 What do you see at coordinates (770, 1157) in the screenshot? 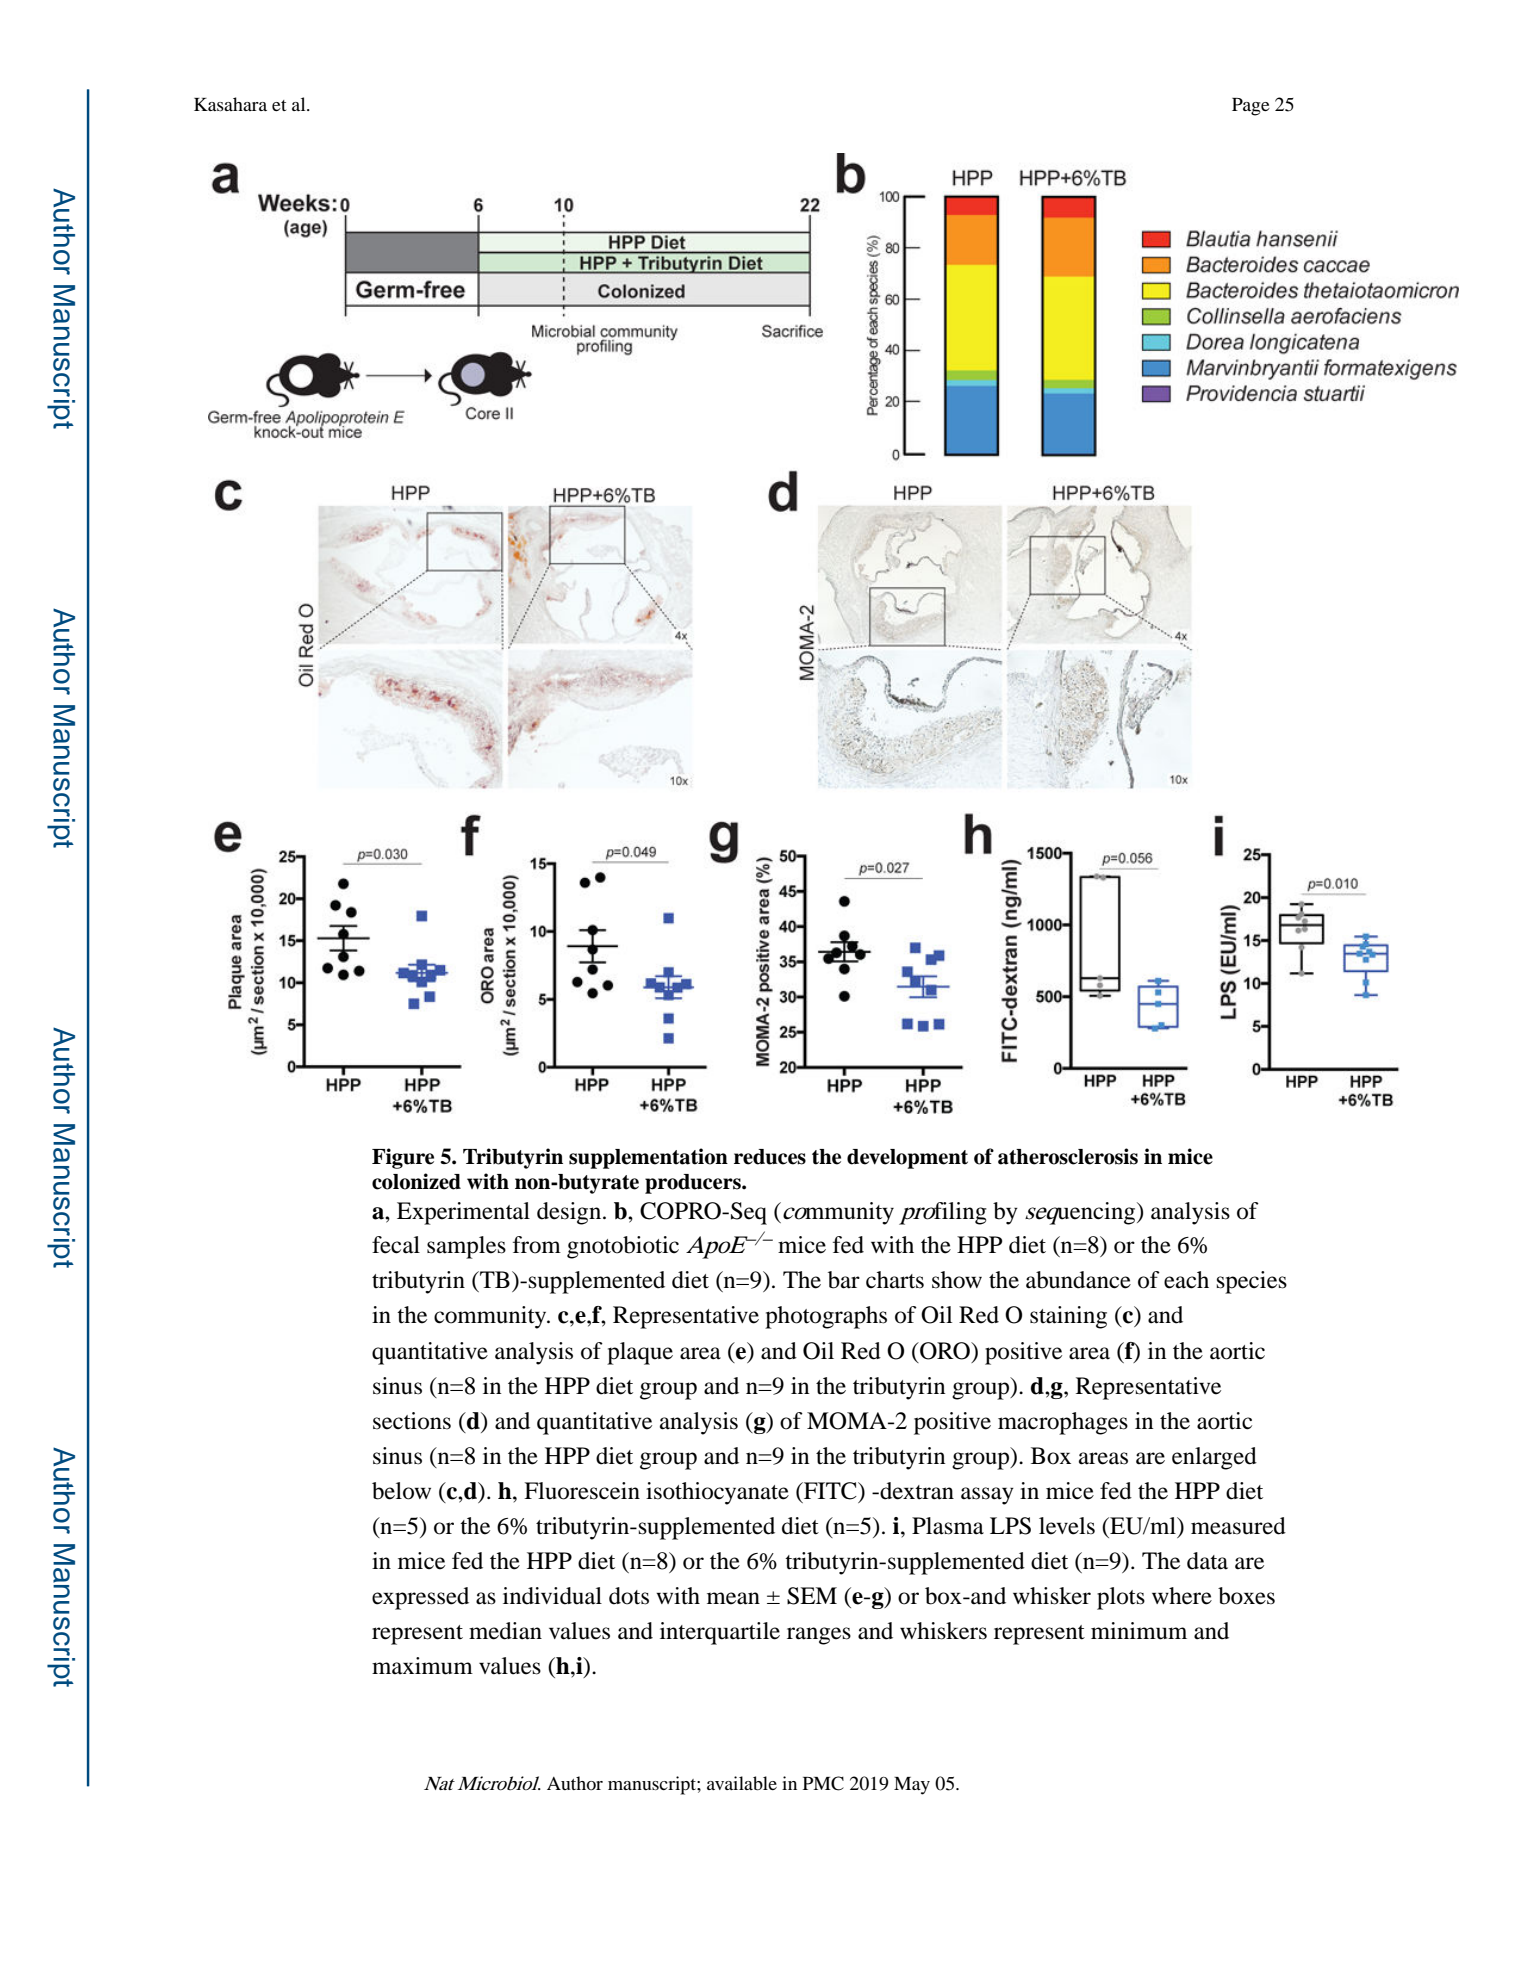
I see `reduces` at bounding box center [770, 1157].
